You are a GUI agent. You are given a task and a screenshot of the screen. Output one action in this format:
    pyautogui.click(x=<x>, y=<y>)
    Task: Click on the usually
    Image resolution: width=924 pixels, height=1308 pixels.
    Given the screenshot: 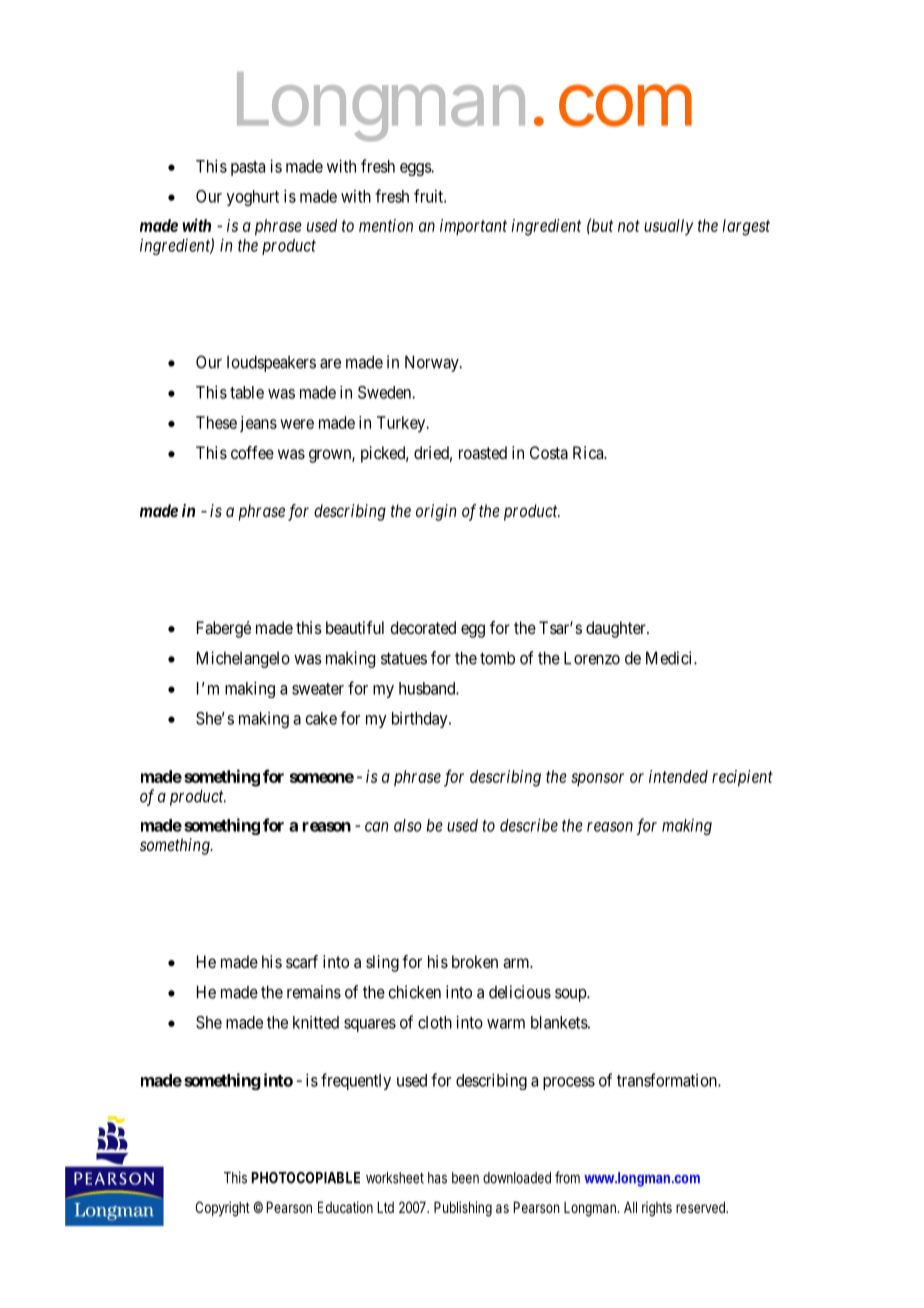 What is the action you would take?
    pyautogui.click(x=669, y=227)
